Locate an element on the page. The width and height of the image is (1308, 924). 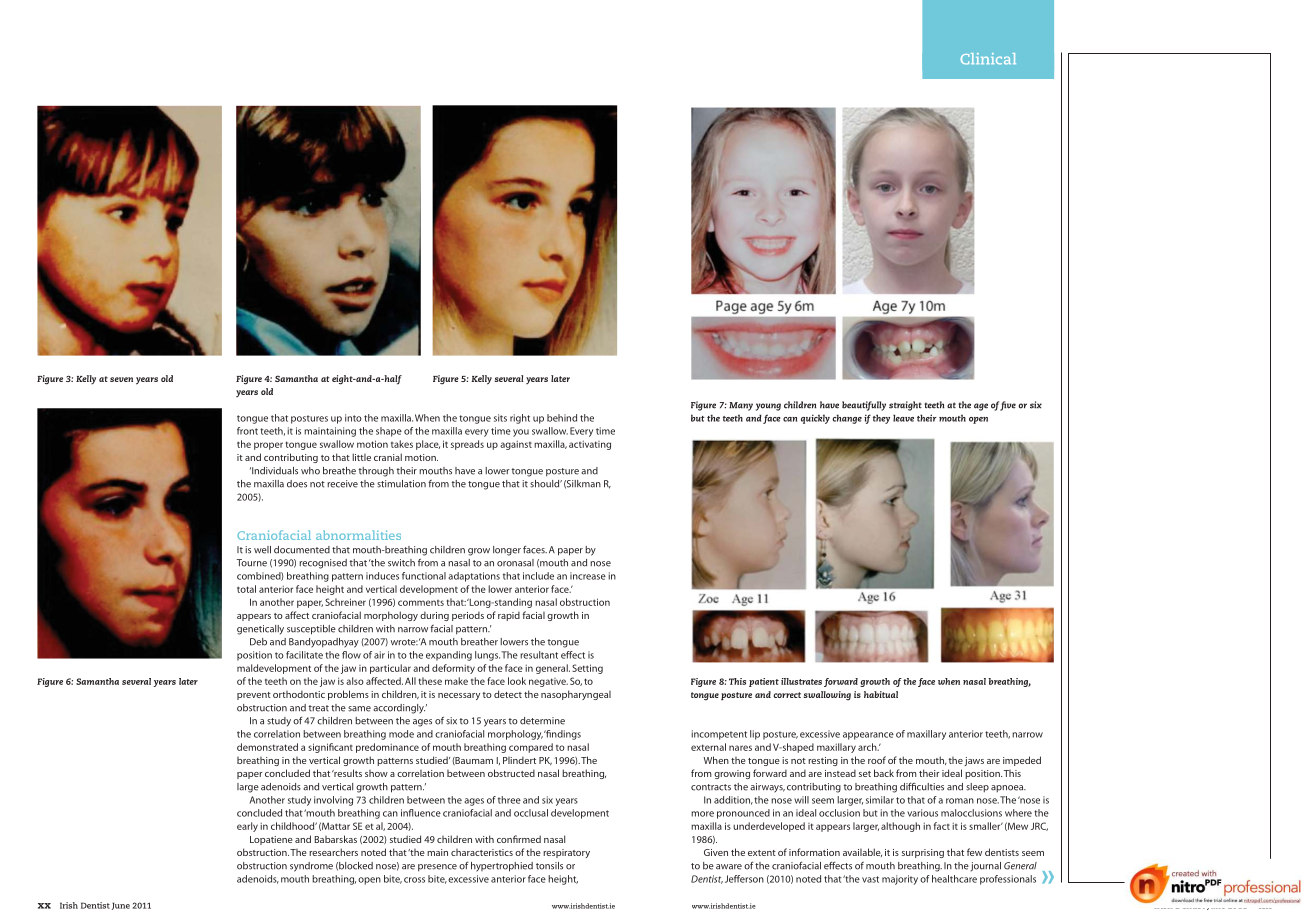
Clinical is located at coordinates (988, 59).
